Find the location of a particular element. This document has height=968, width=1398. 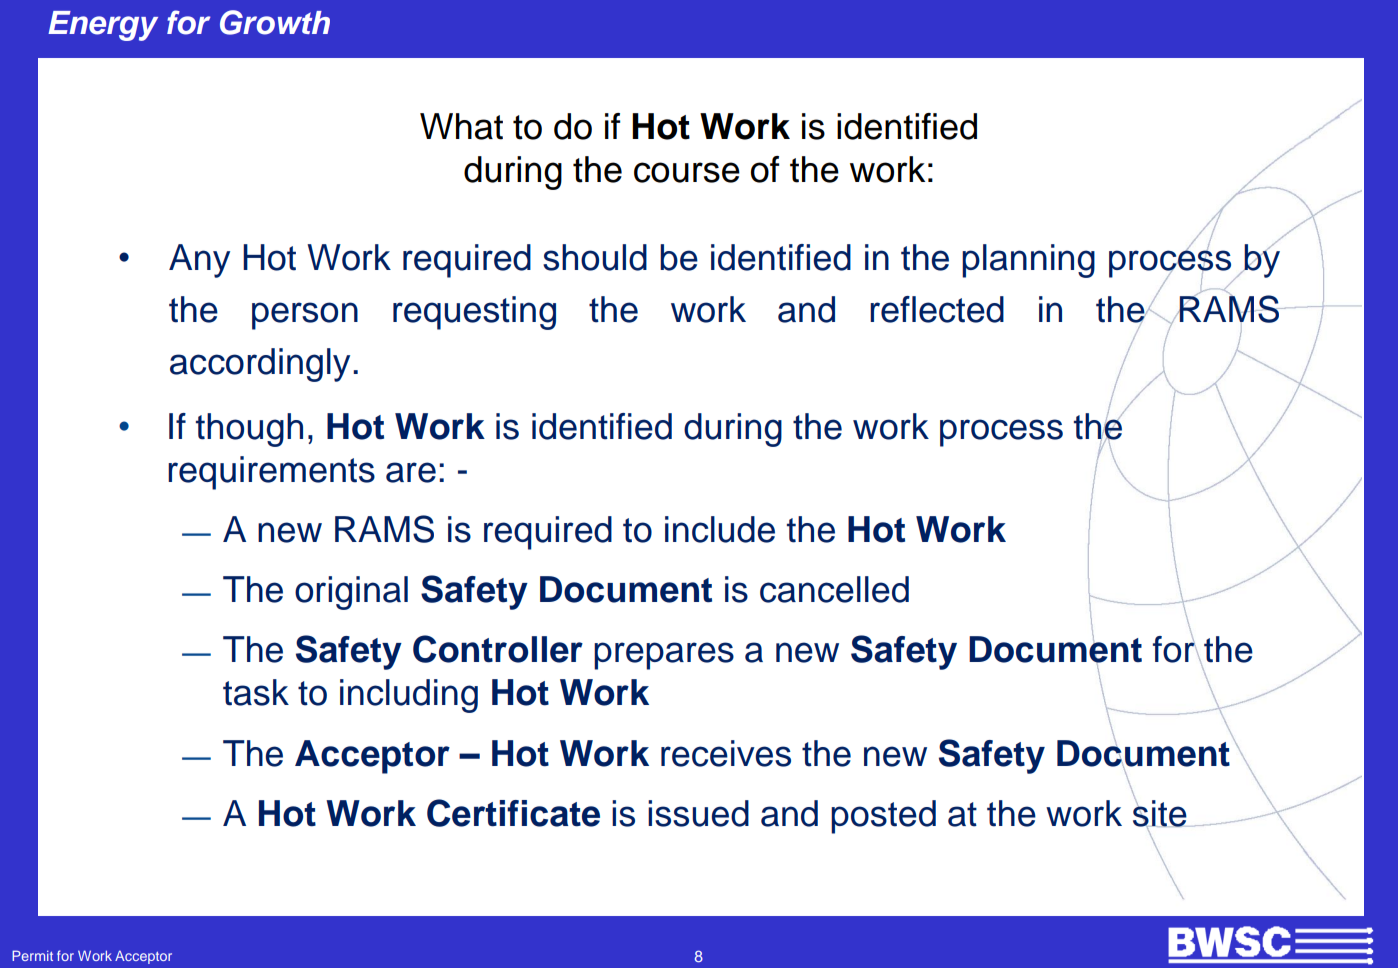

requesting is located at coordinates (474, 313).
